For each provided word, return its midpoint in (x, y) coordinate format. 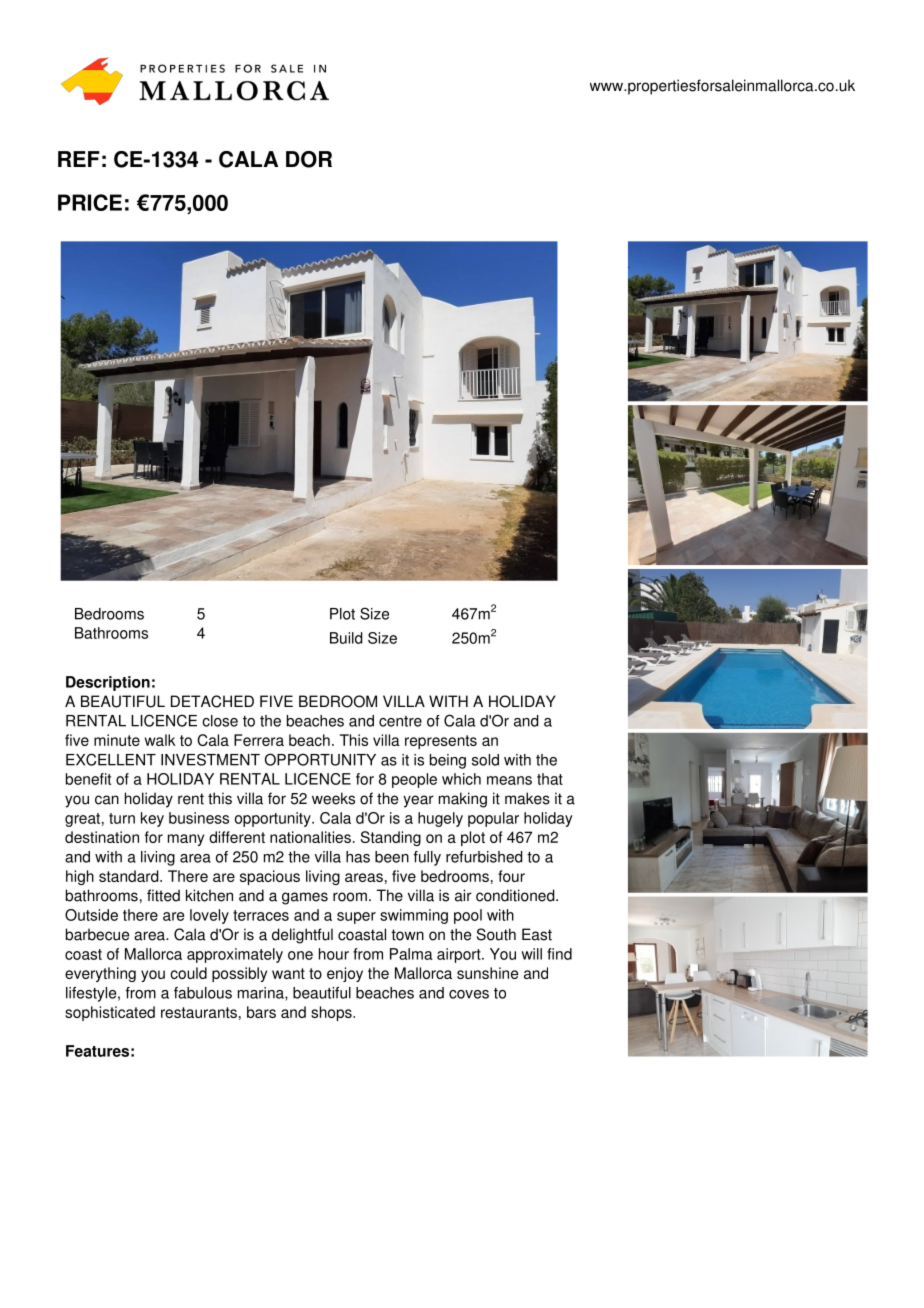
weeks (333, 798)
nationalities (310, 837)
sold (485, 760)
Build (346, 638)
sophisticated (110, 1013)
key (152, 819)
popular (493, 819)
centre (400, 721)
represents (441, 742)
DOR (309, 159)
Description (108, 683)
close (220, 721)
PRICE (90, 202)
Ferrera (259, 740)
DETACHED (212, 701)
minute (117, 740)
